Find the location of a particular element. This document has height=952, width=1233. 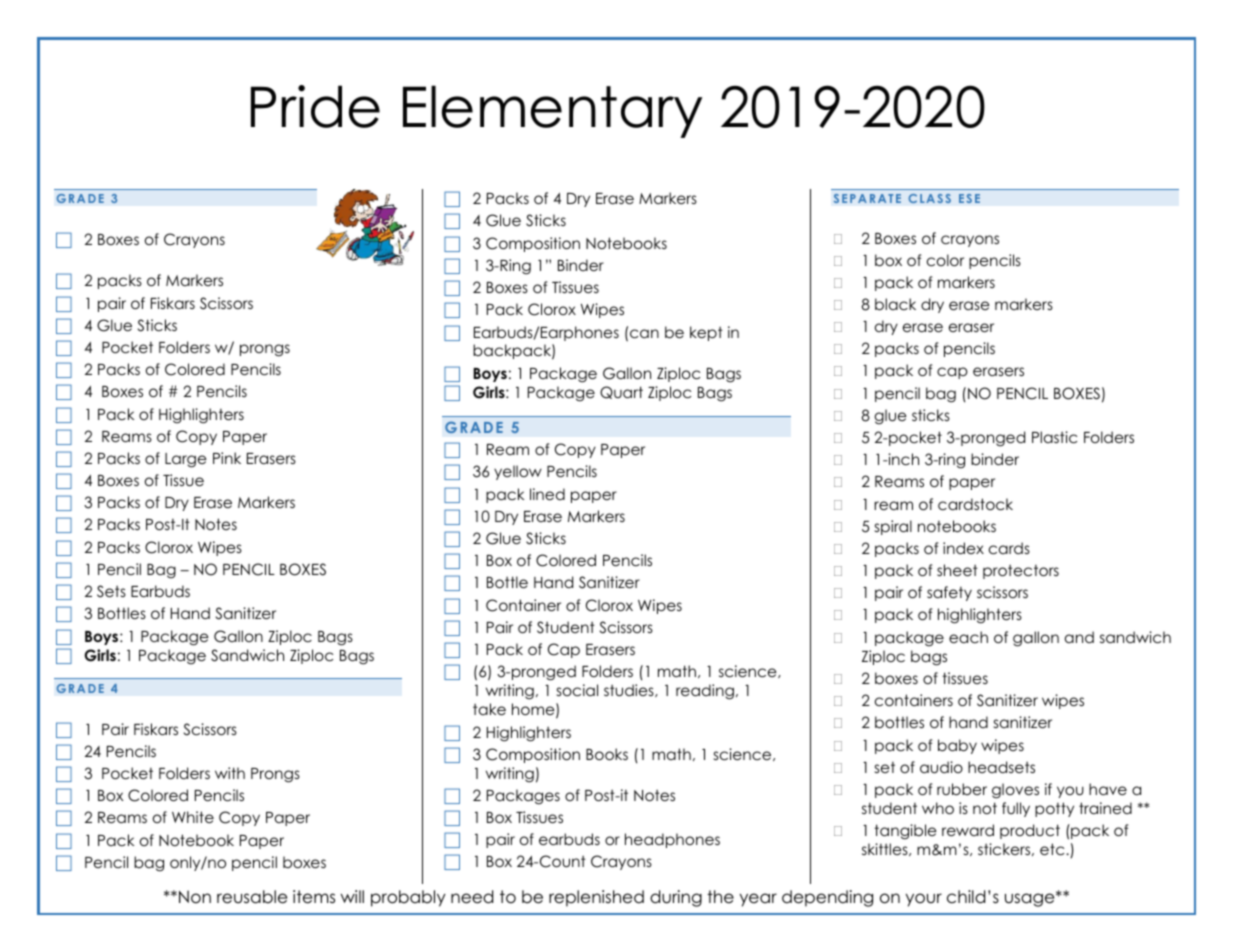

index is located at coordinates (963, 548).
